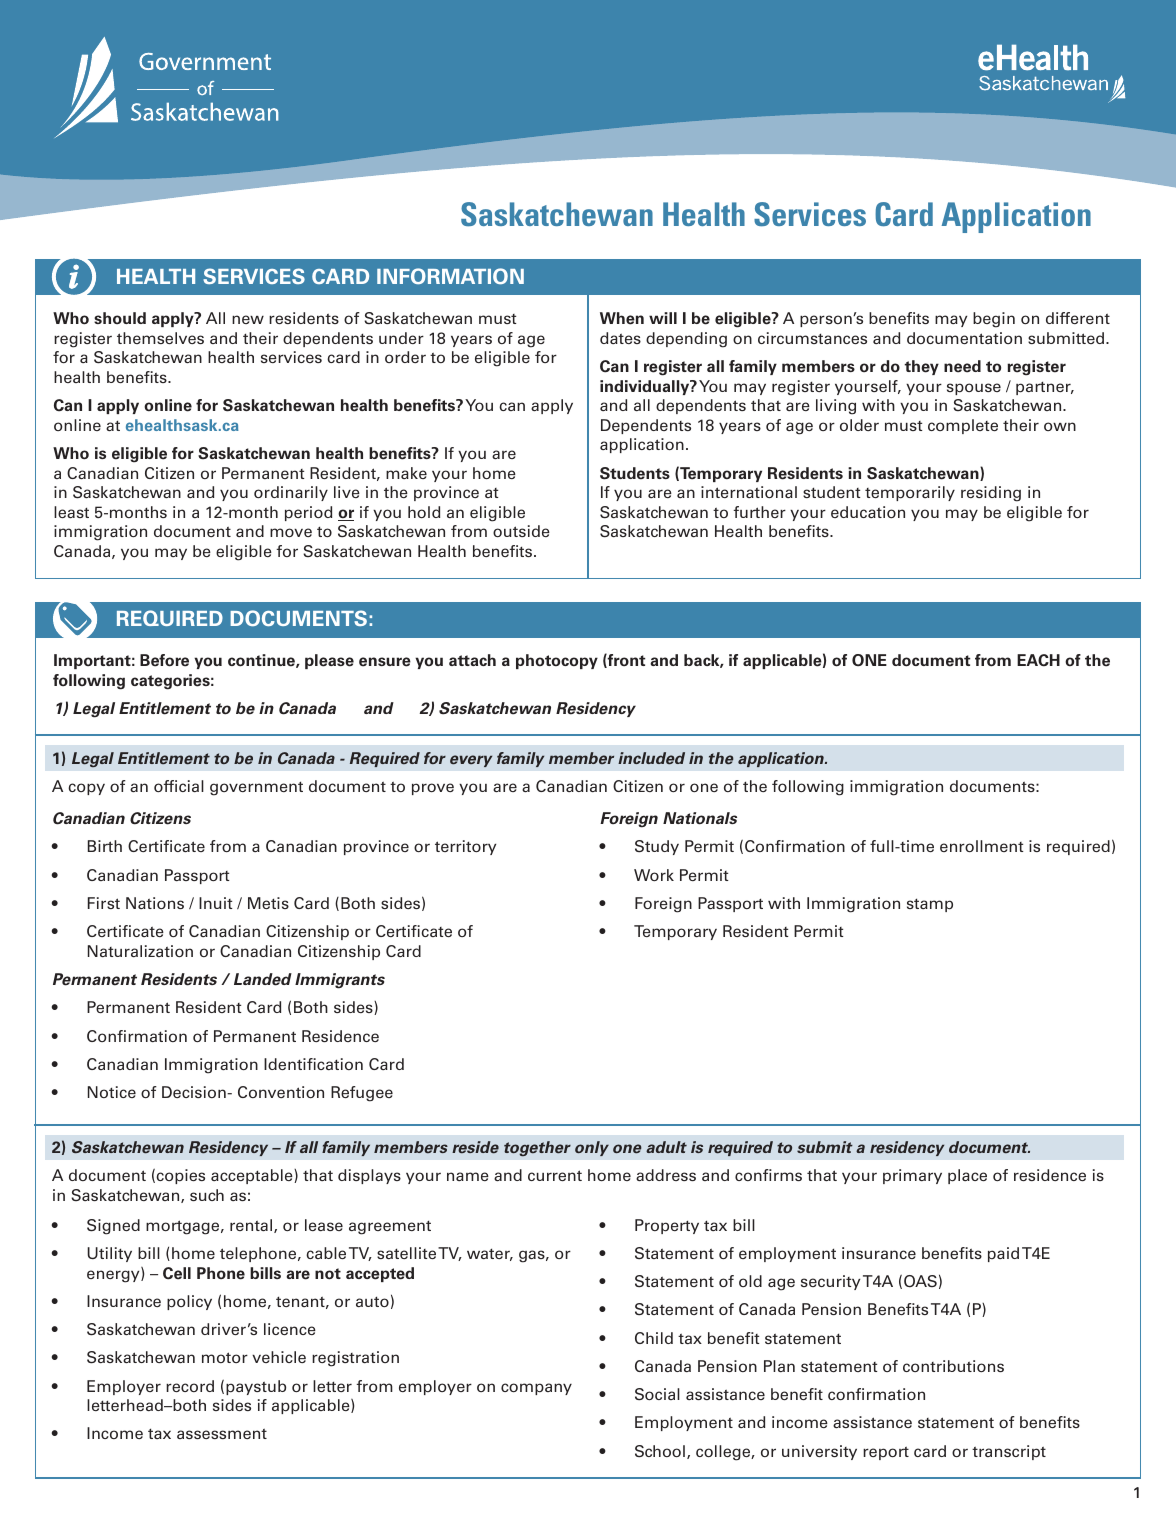 The image size is (1176, 1522). Describe the element at coordinates (1038, 660) in the document. I see `EACH` at that location.
